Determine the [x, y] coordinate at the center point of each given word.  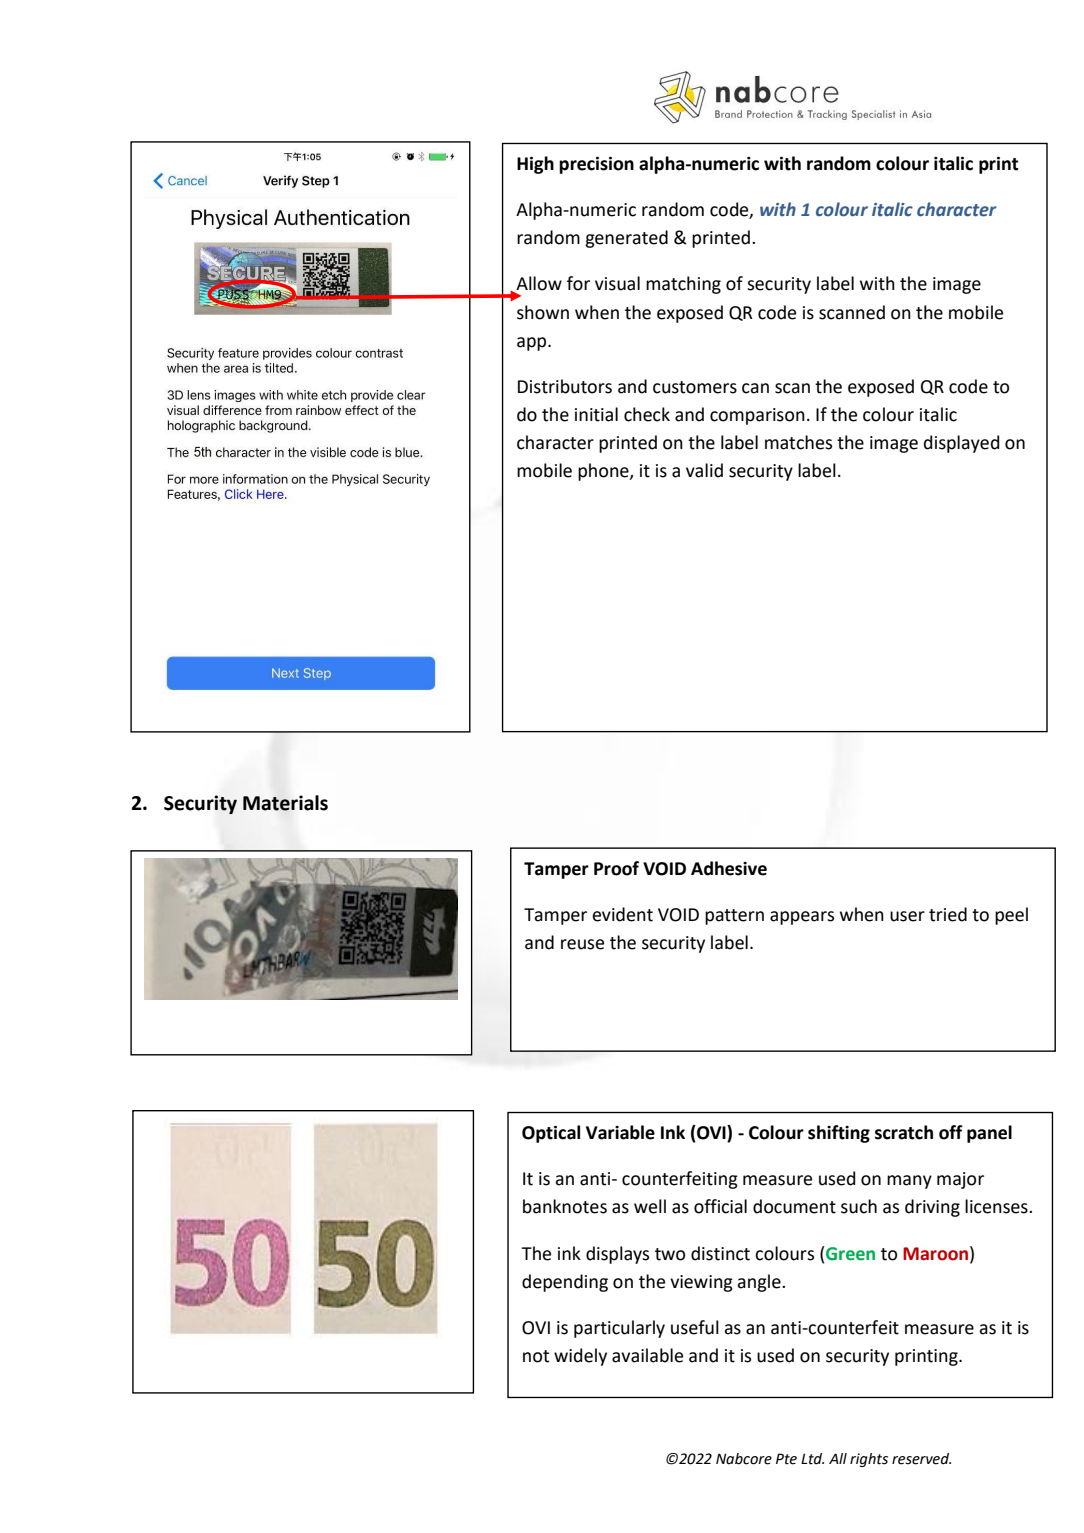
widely [580, 1357]
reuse [582, 944]
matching [683, 285]
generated [626, 239]
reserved [921, 1459]
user [907, 916]
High [535, 165]
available [647, 1355]
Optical [551, 1134]
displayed [961, 444]
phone [604, 472]
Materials [285, 803]
